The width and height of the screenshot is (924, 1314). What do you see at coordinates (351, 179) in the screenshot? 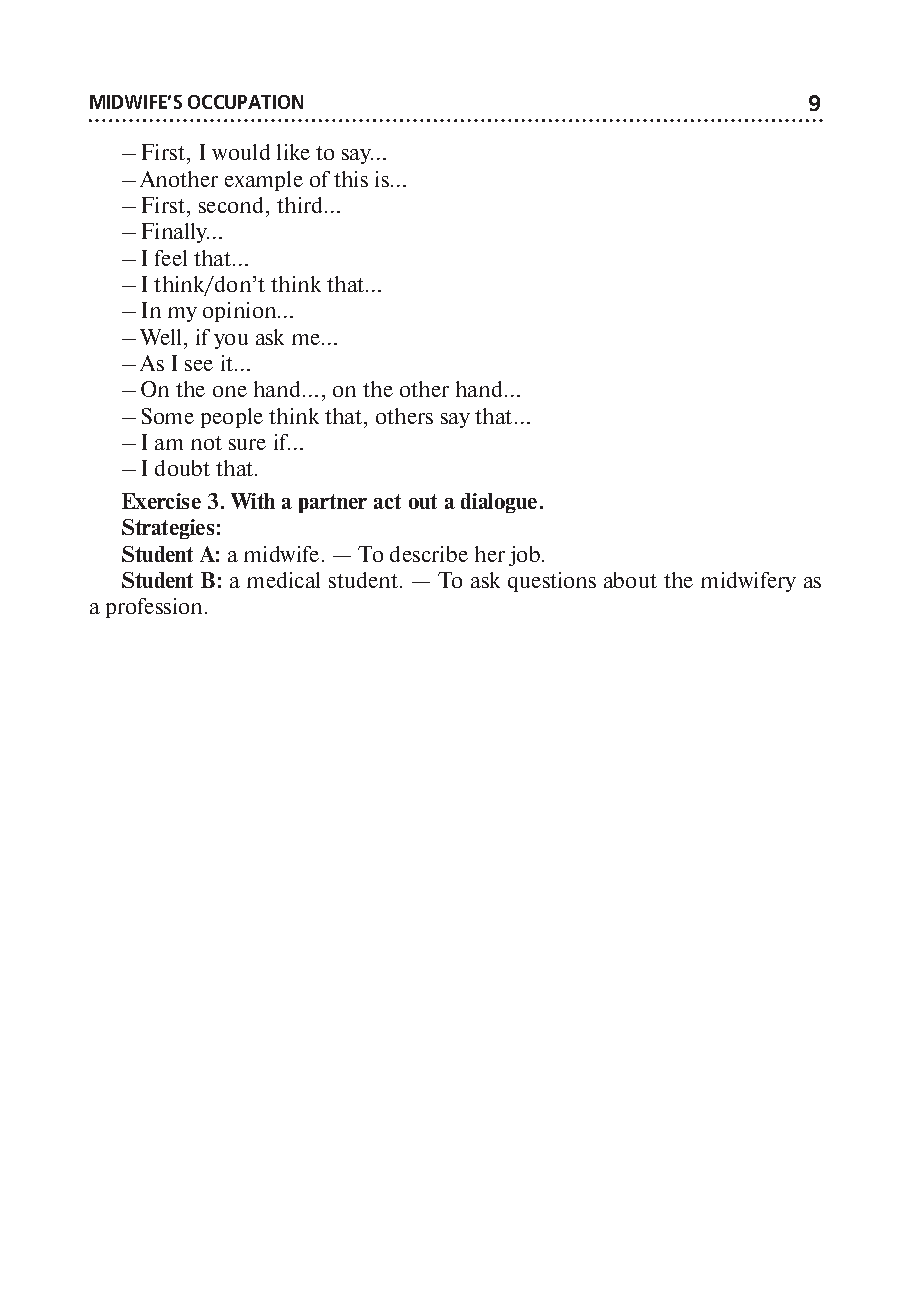
I see `this` at bounding box center [351, 179].
